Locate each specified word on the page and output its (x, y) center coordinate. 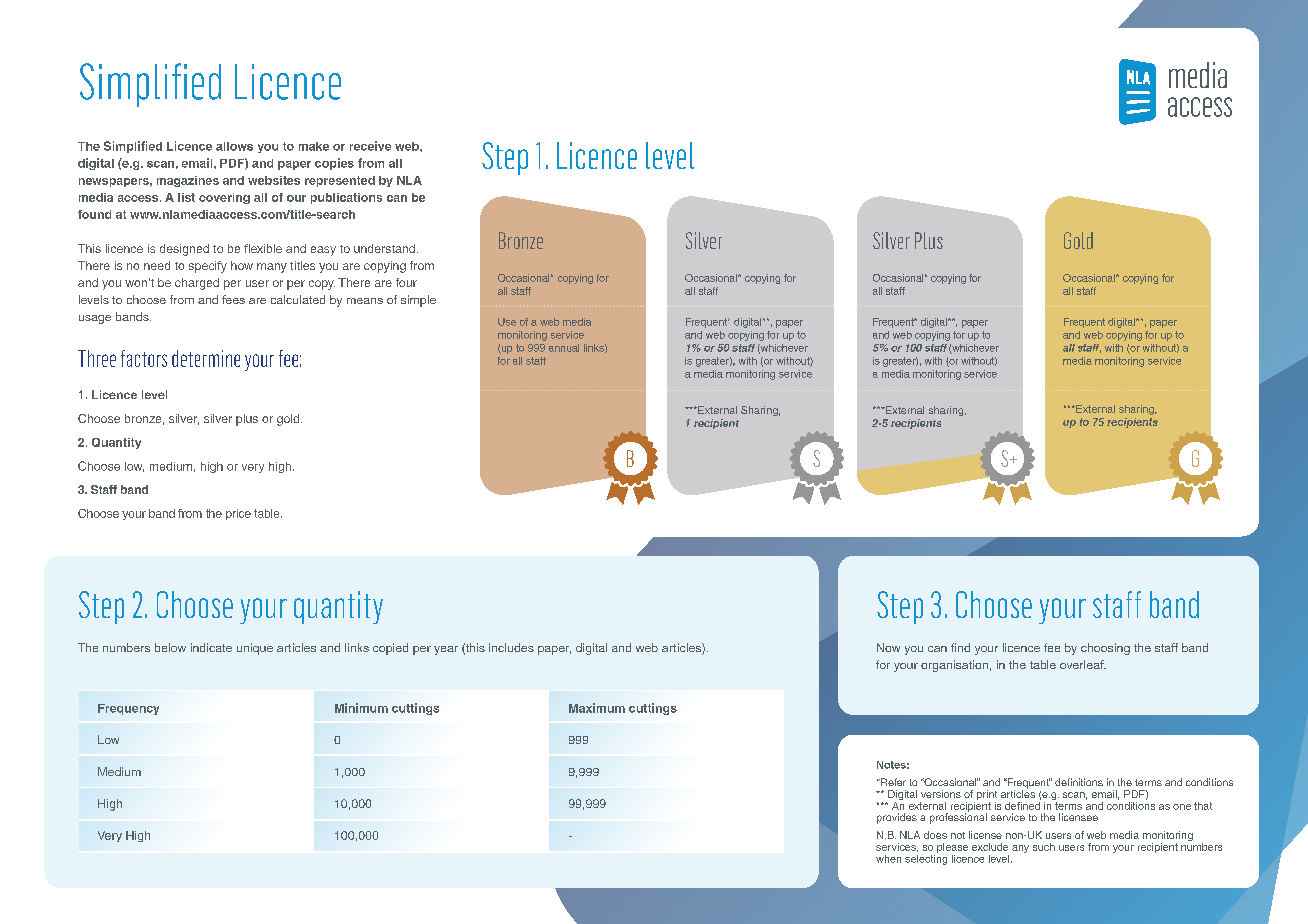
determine (206, 358)
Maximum (597, 708)
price (238, 514)
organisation (954, 666)
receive (370, 146)
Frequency (128, 709)
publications (346, 198)
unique (255, 649)
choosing (1105, 649)
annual (564, 348)
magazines (188, 181)
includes (511, 647)
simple (418, 301)
